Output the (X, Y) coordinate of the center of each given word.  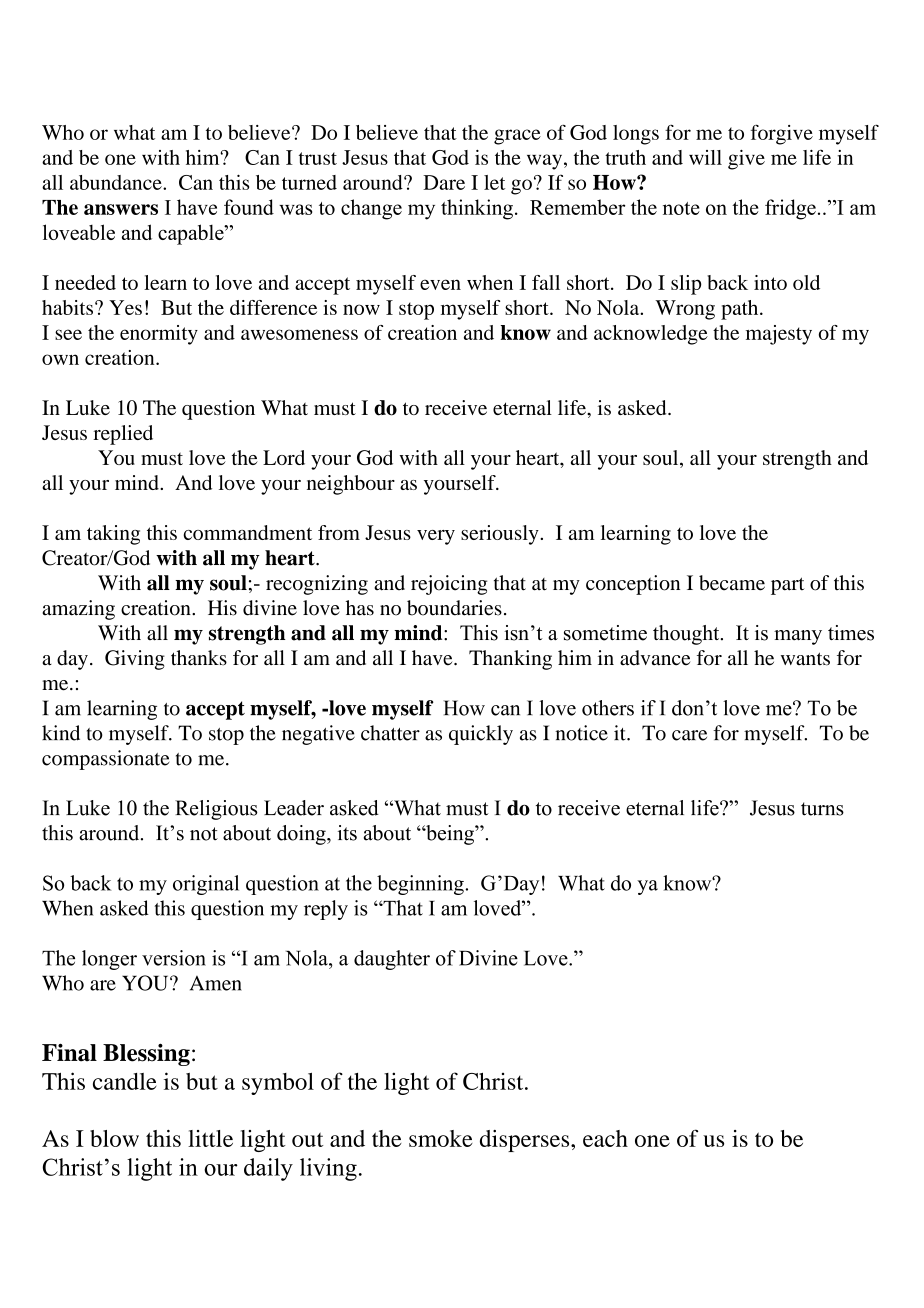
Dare (444, 182)
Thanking (510, 660)
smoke (441, 1138)
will (705, 157)
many (798, 637)
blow (114, 1138)
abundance (117, 182)
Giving (135, 660)
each (605, 1138)
